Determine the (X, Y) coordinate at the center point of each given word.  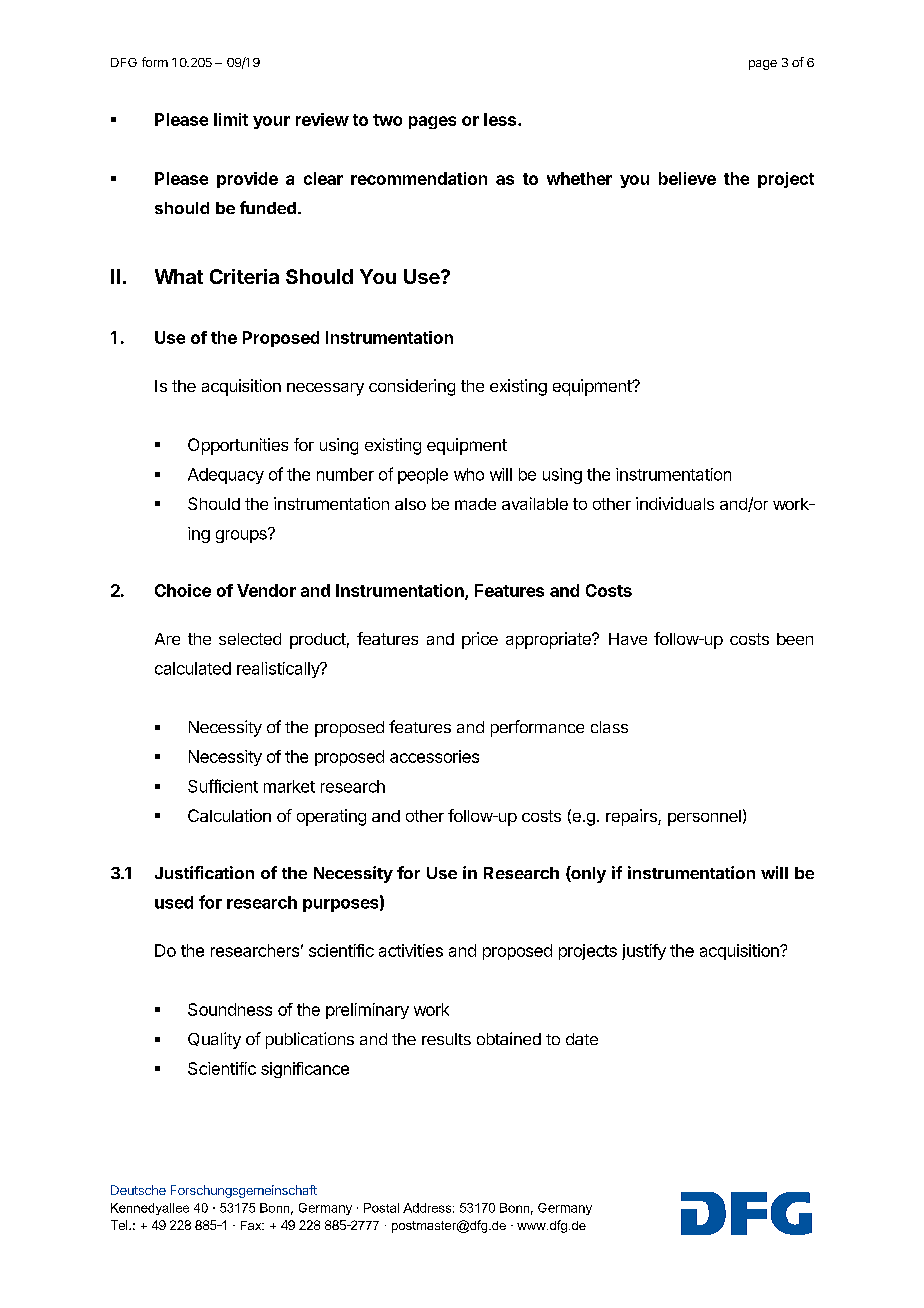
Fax (252, 1225)
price (480, 640)
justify (644, 952)
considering (412, 387)
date (582, 1039)
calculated (193, 668)
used (174, 902)
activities (411, 950)
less (501, 119)
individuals (675, 503)
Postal (381, 1208)
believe (687, 178)
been (795, 639)
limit (231, 119)
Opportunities (238, 446)
